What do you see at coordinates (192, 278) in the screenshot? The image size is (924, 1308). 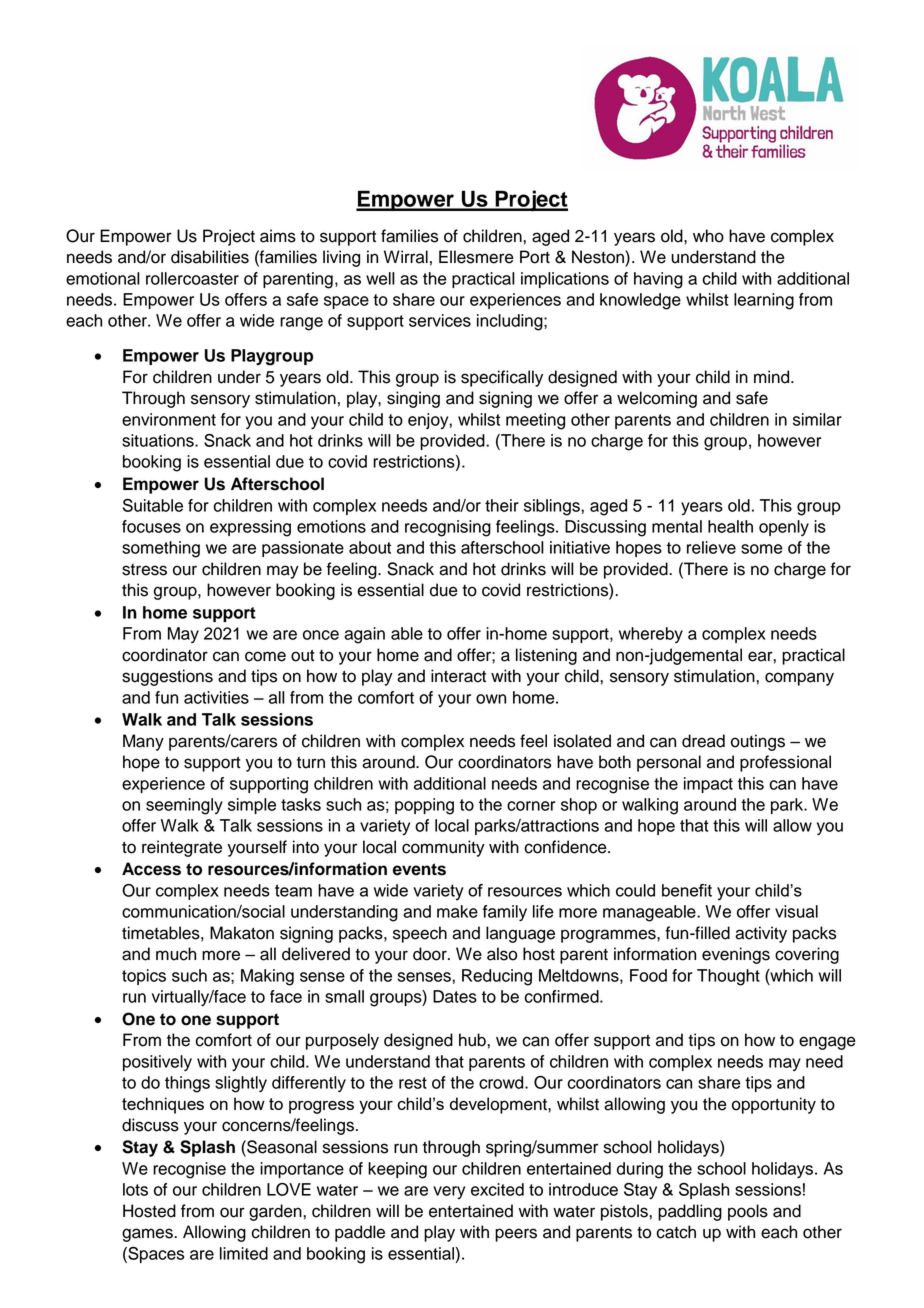 I see `rollercoaster` at bounding box center [192, 278].
